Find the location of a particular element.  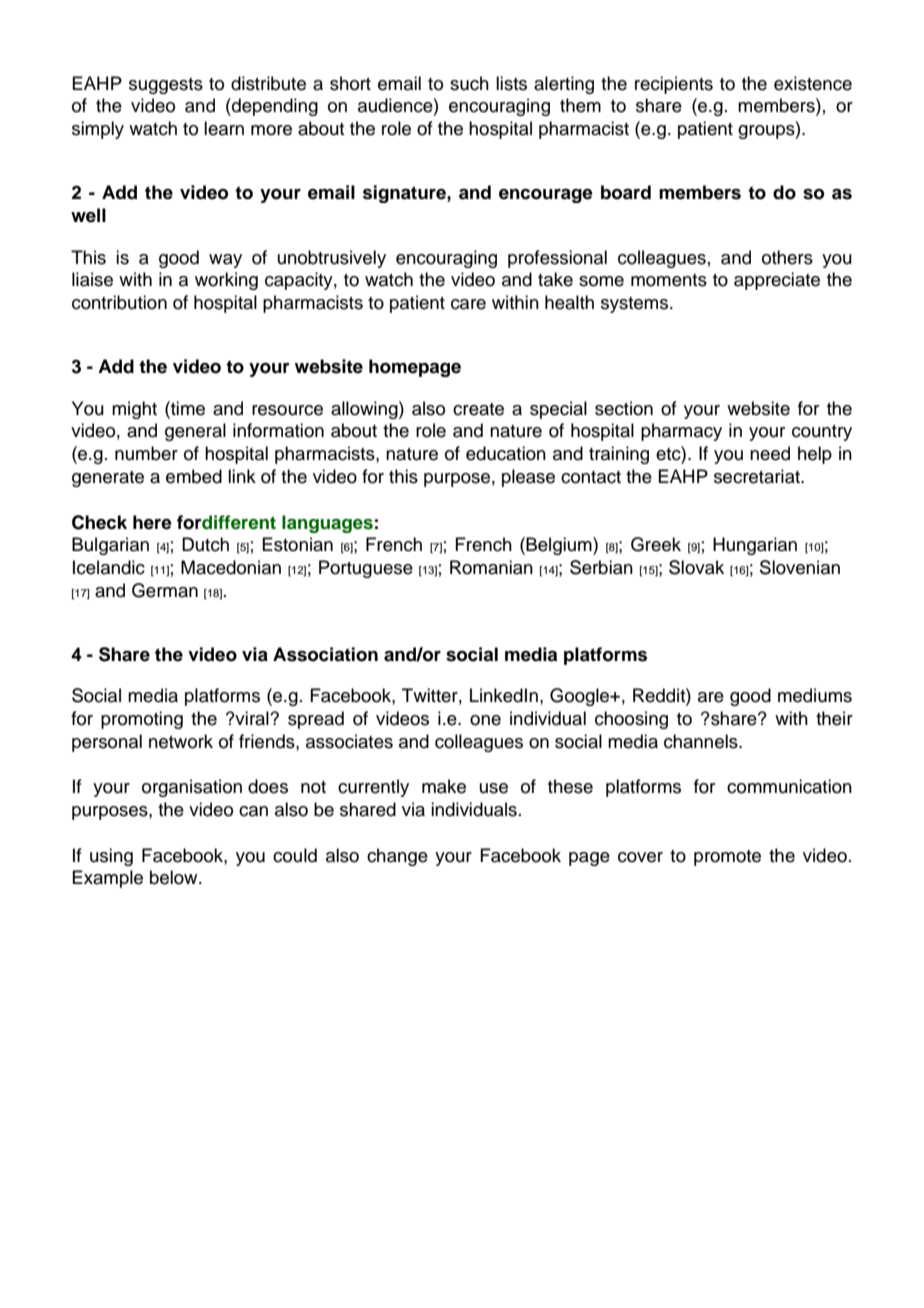

change is located at coordinates (397, 857).
